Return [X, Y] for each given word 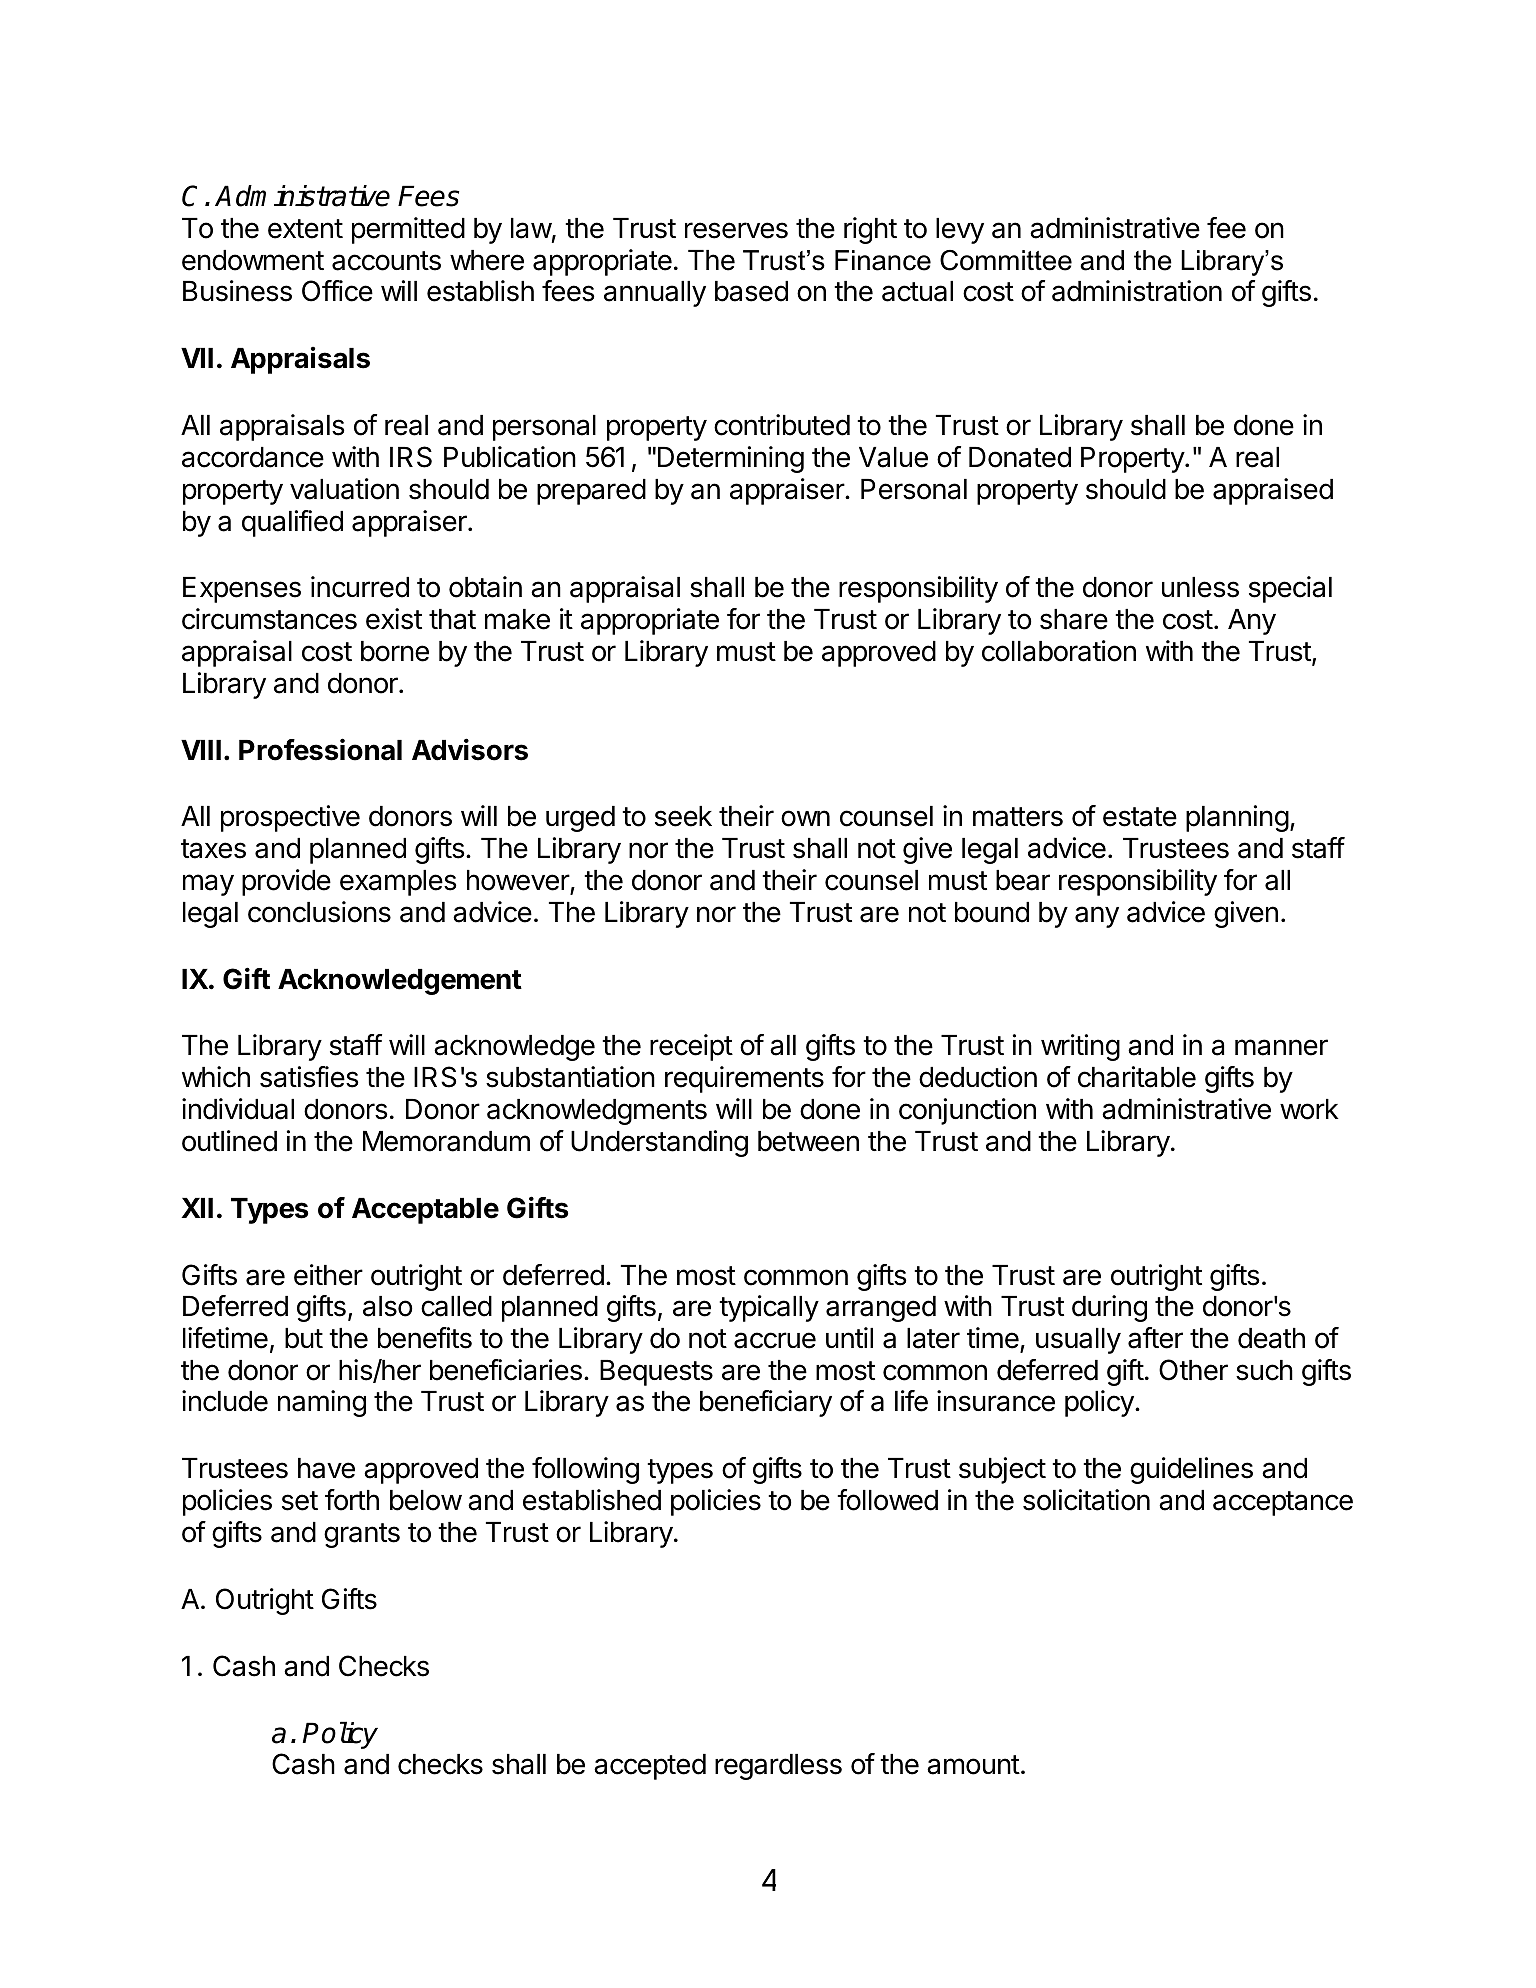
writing [1080, 1047]
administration [1137, 291]
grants [362, 1535]
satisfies [309, 1077]
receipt [691, 1047]
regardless [778, 1767]
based [751, 291]
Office [337, 291]
